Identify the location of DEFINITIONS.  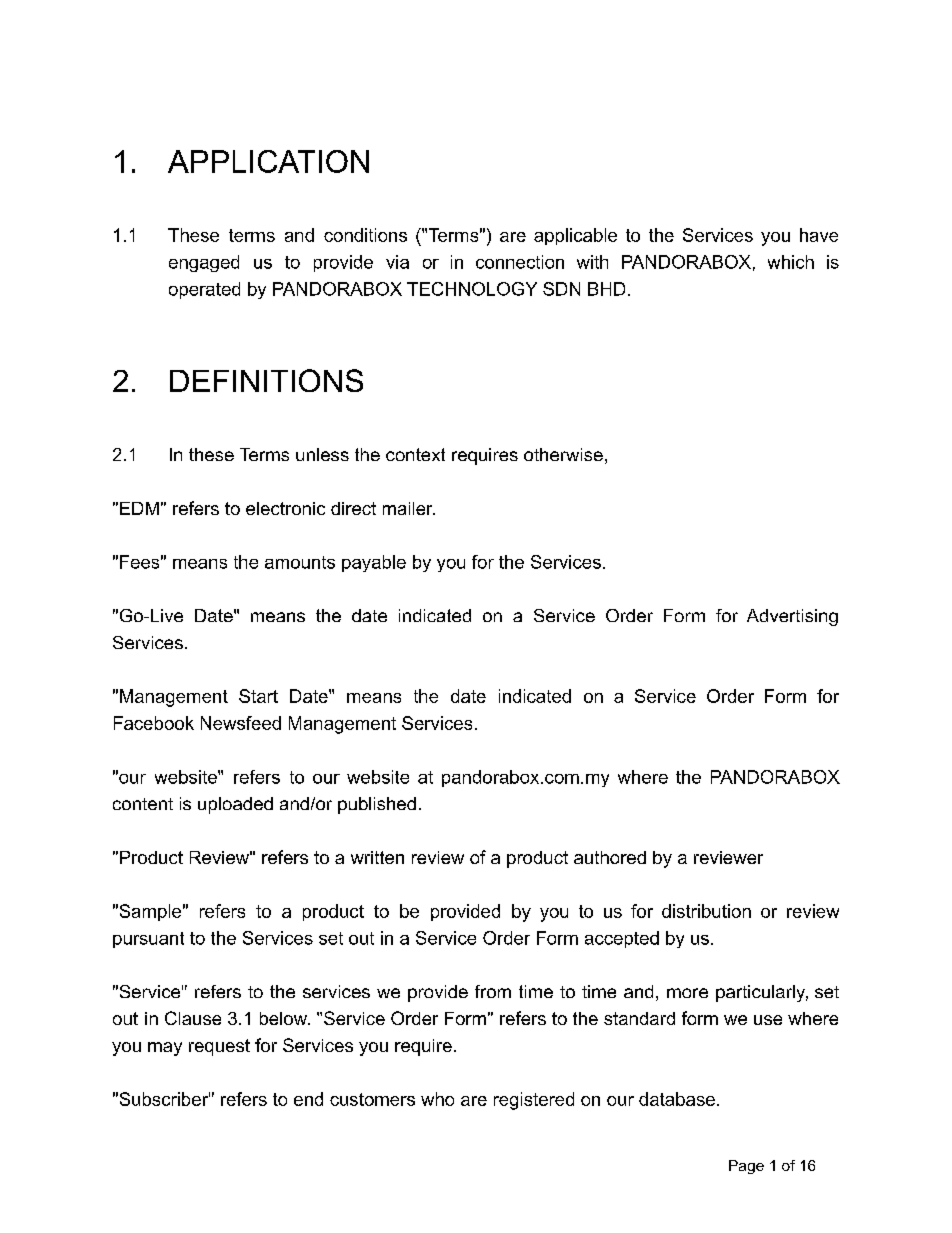
(266, 380).
